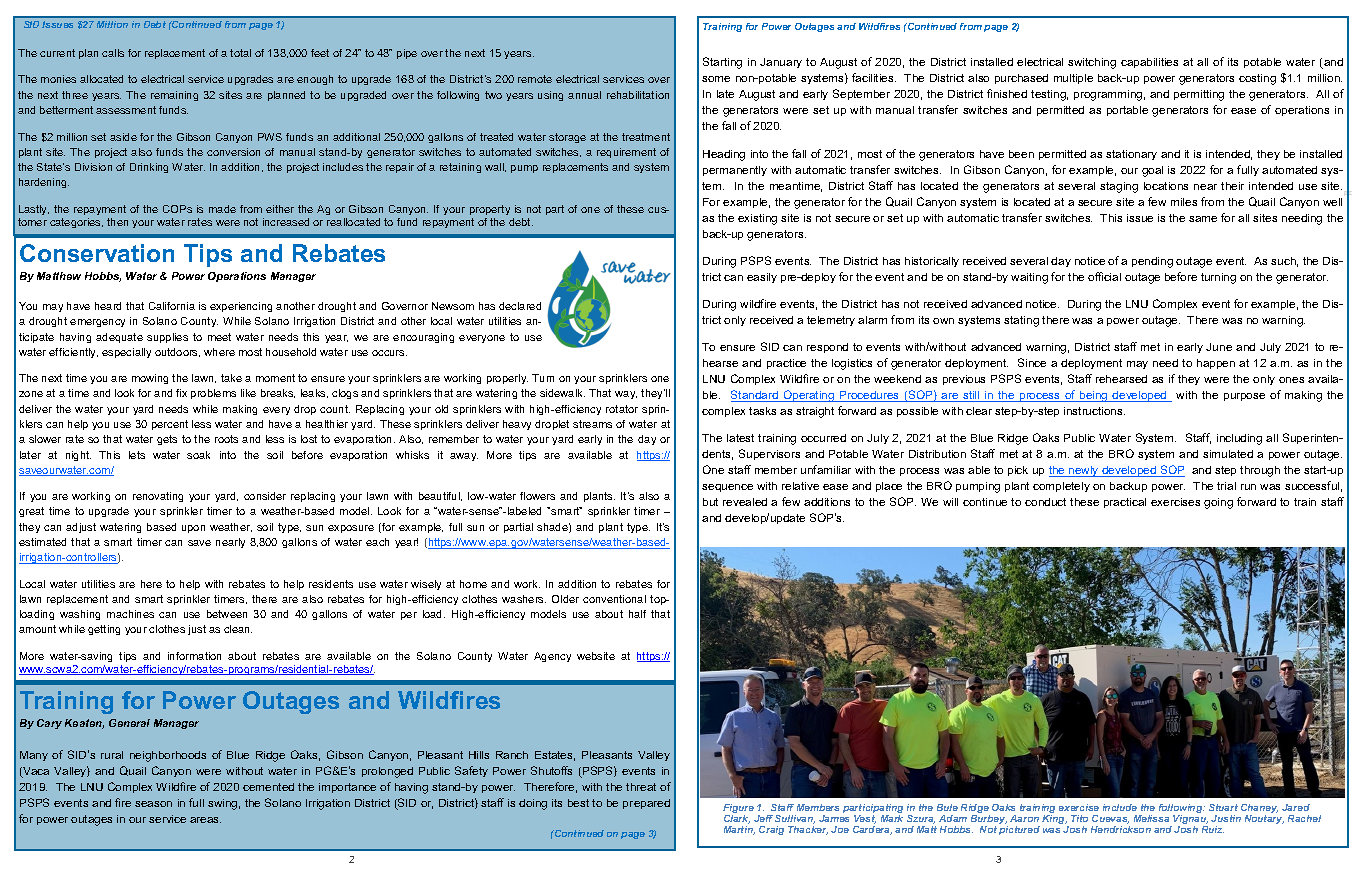  Describe the element at coordinates (762, 278) in the screenshot. I see `easily` at that location.
